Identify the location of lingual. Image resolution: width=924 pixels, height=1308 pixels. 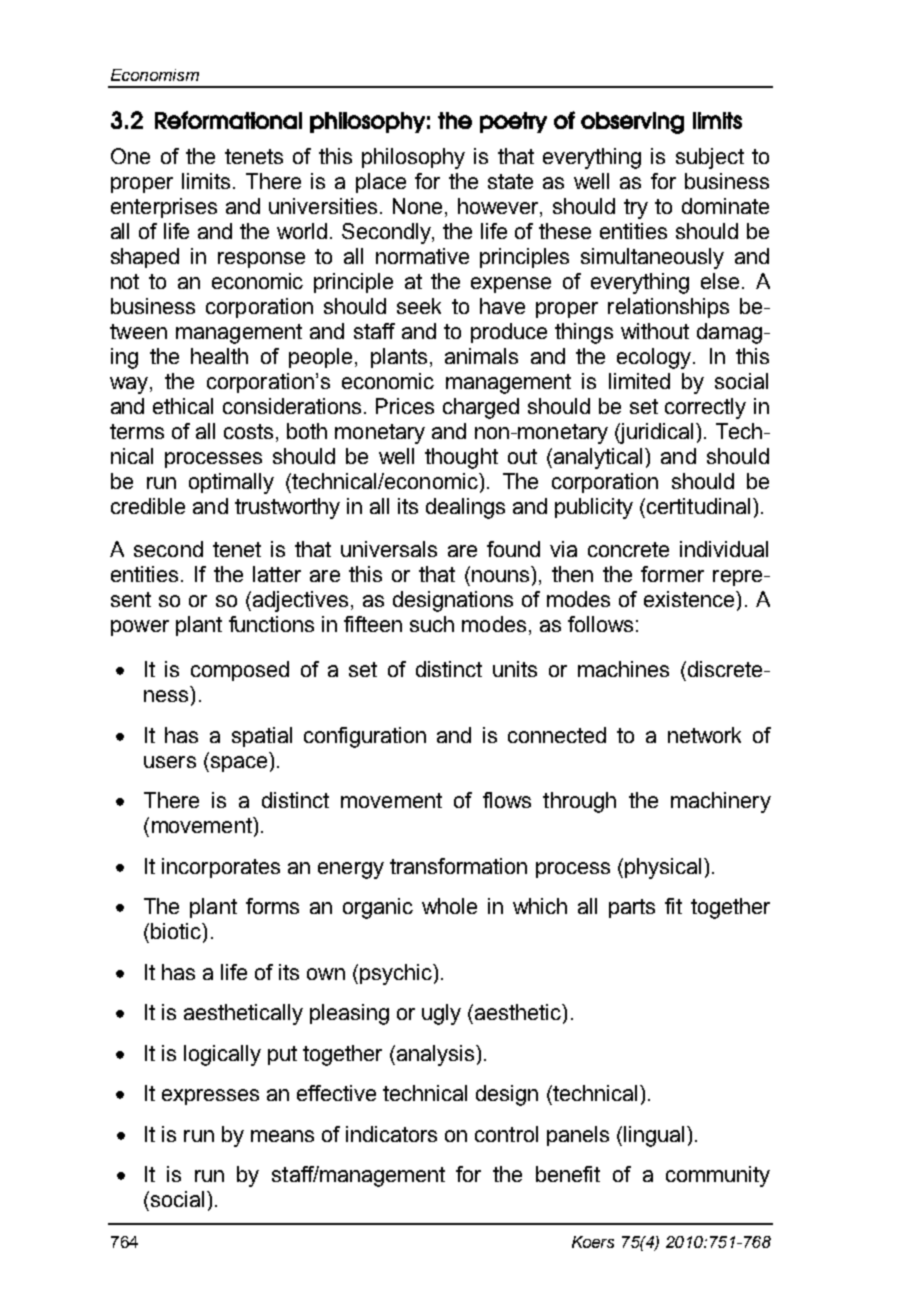
(654, 1136).
